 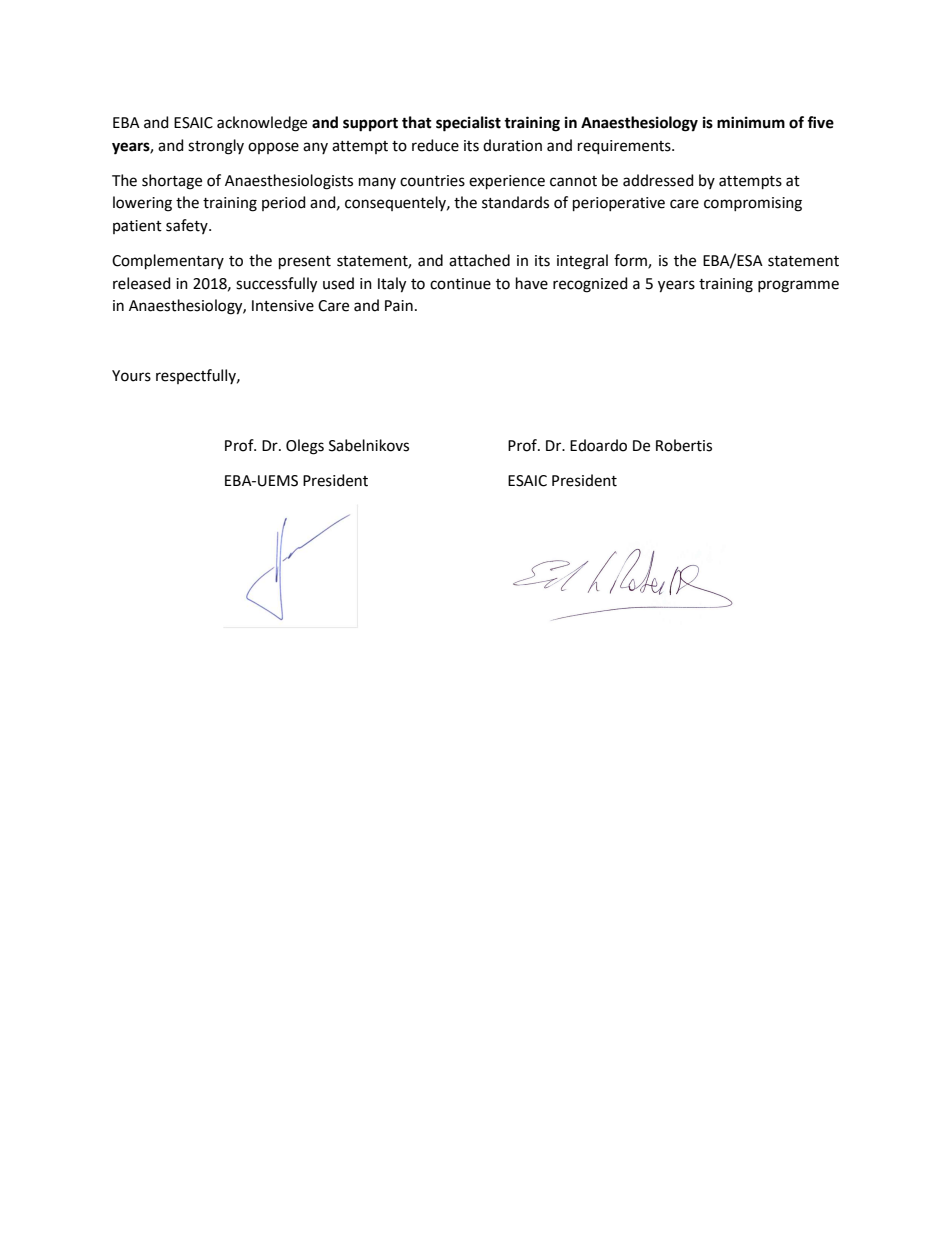 I want to click on compromising, so click(x=753, y=204).
